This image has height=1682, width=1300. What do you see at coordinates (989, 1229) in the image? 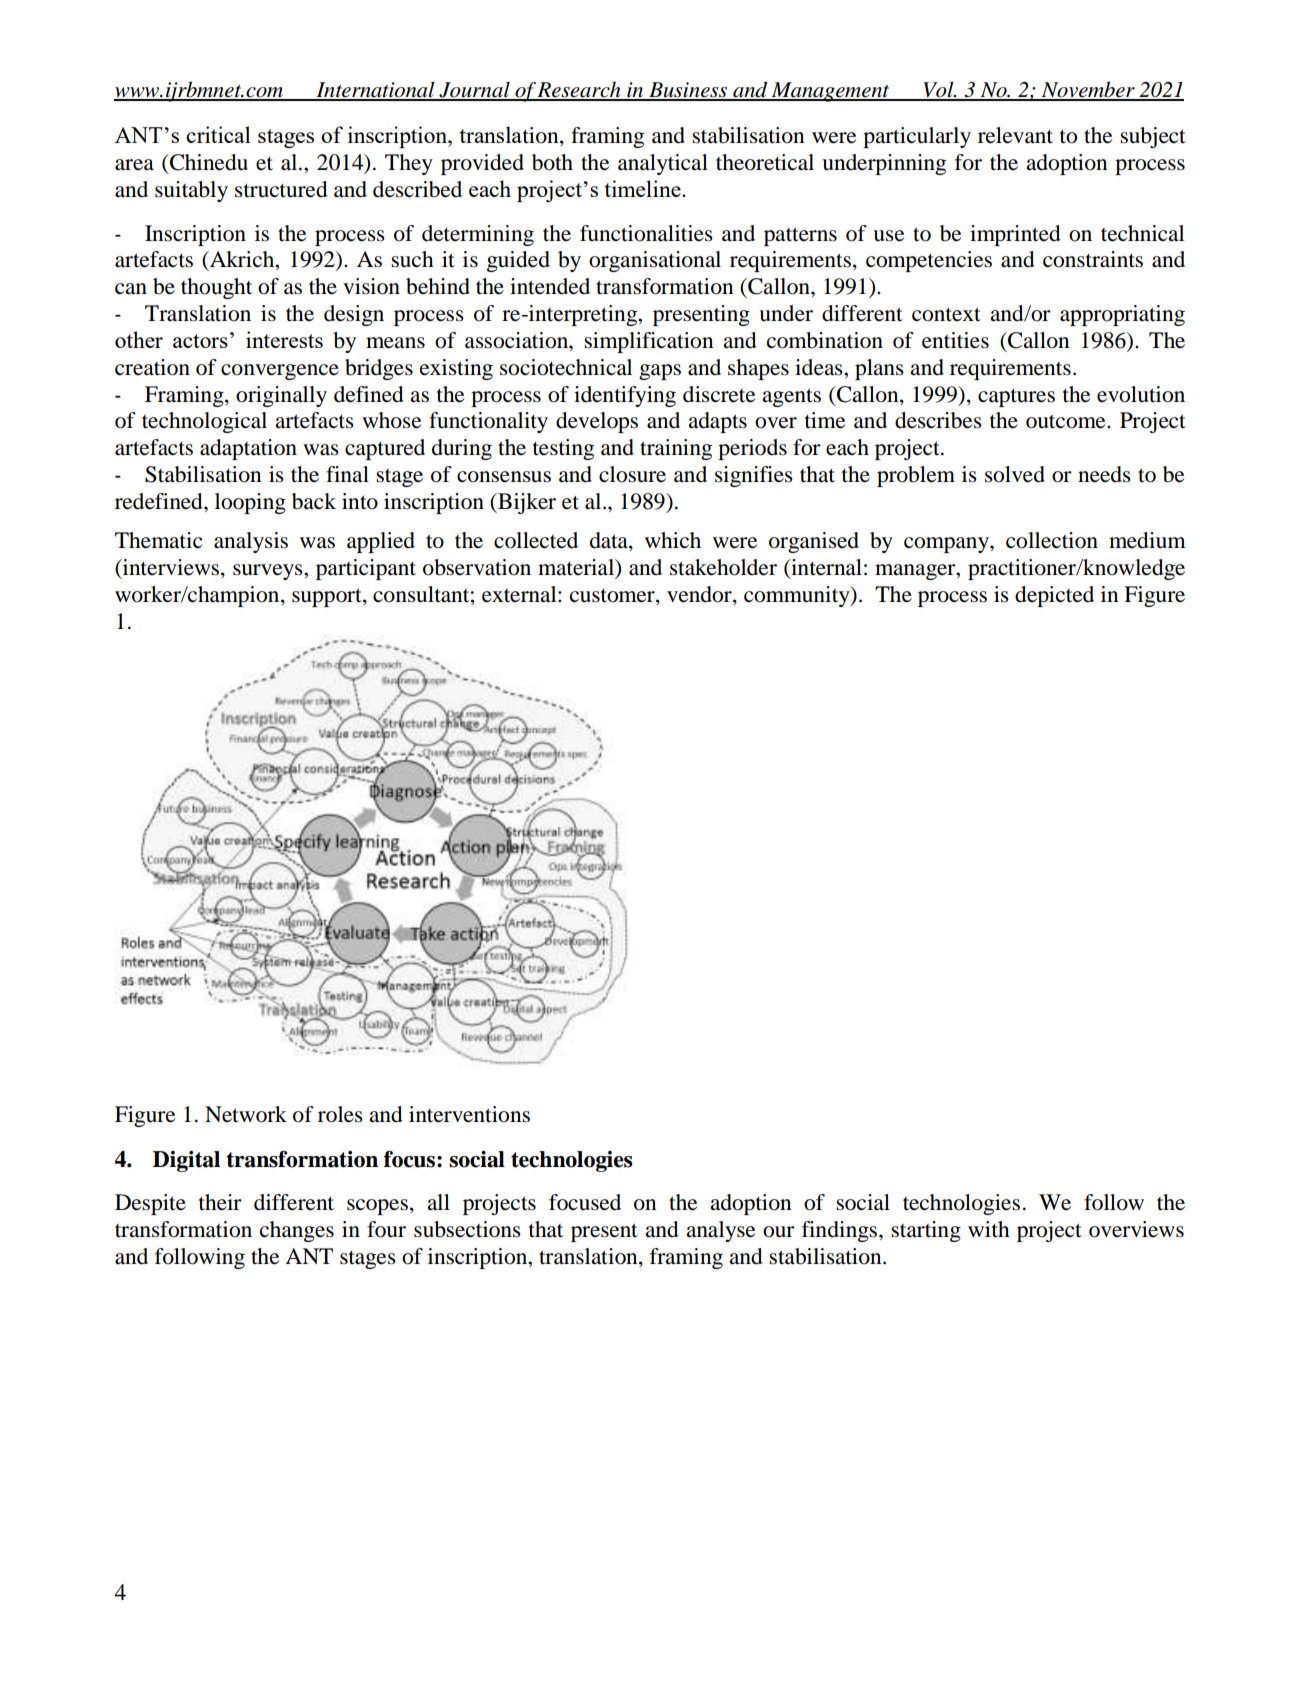
I see `with` at bounding box center [989, 1229].
